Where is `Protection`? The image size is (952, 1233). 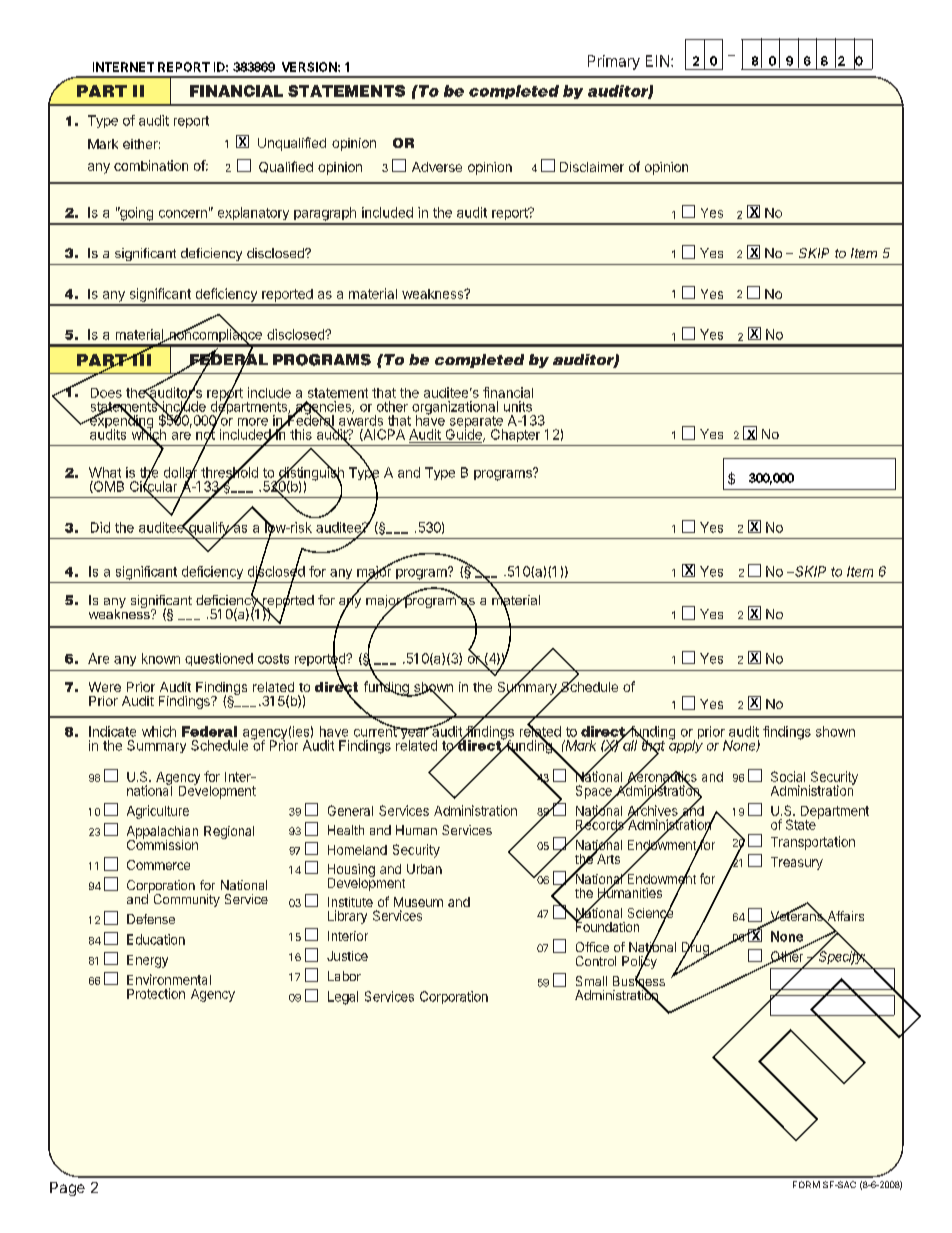
Protection is located at coordinates (156, 993).
